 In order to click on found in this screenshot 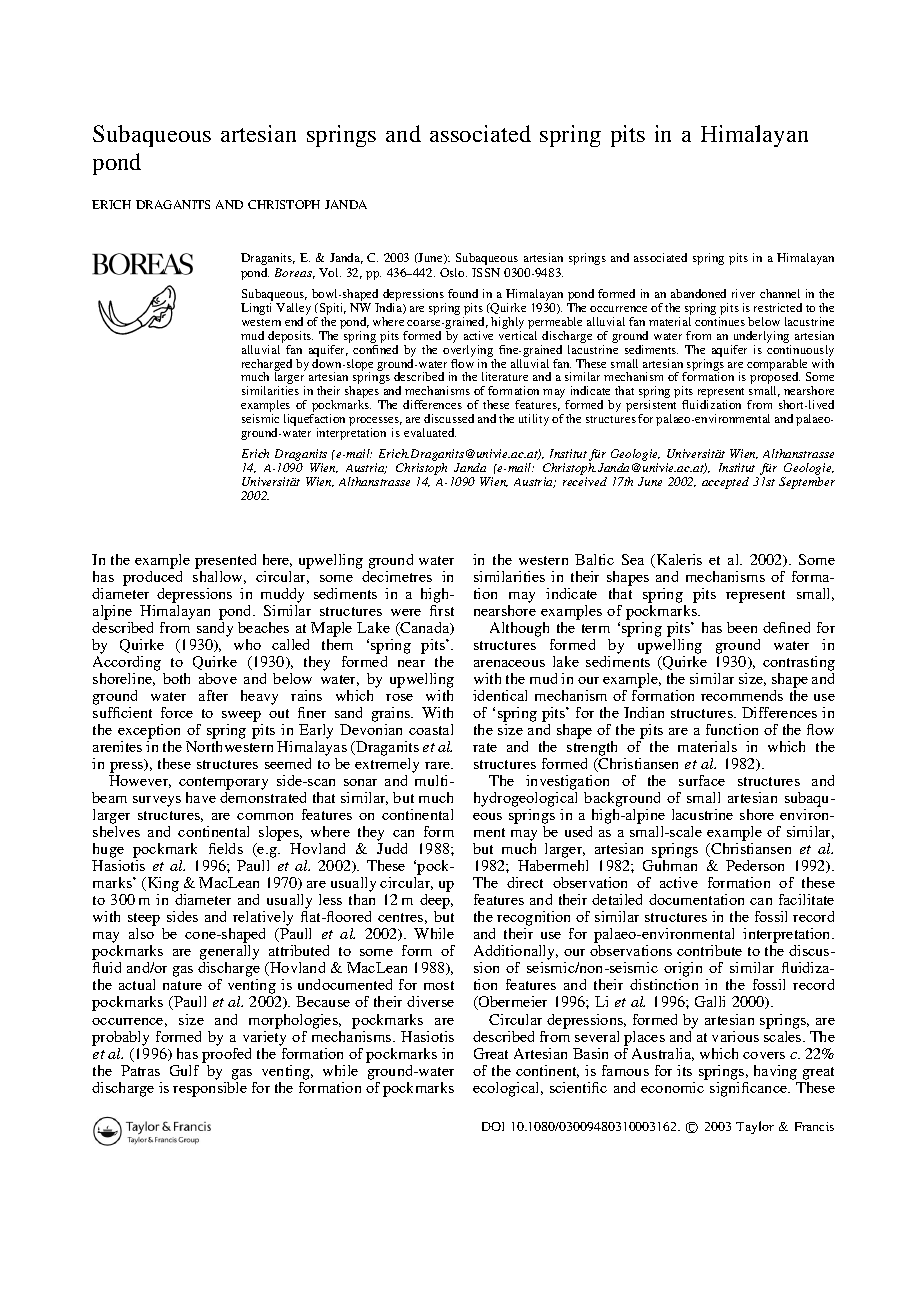, I will do `click(463, 293)`.
